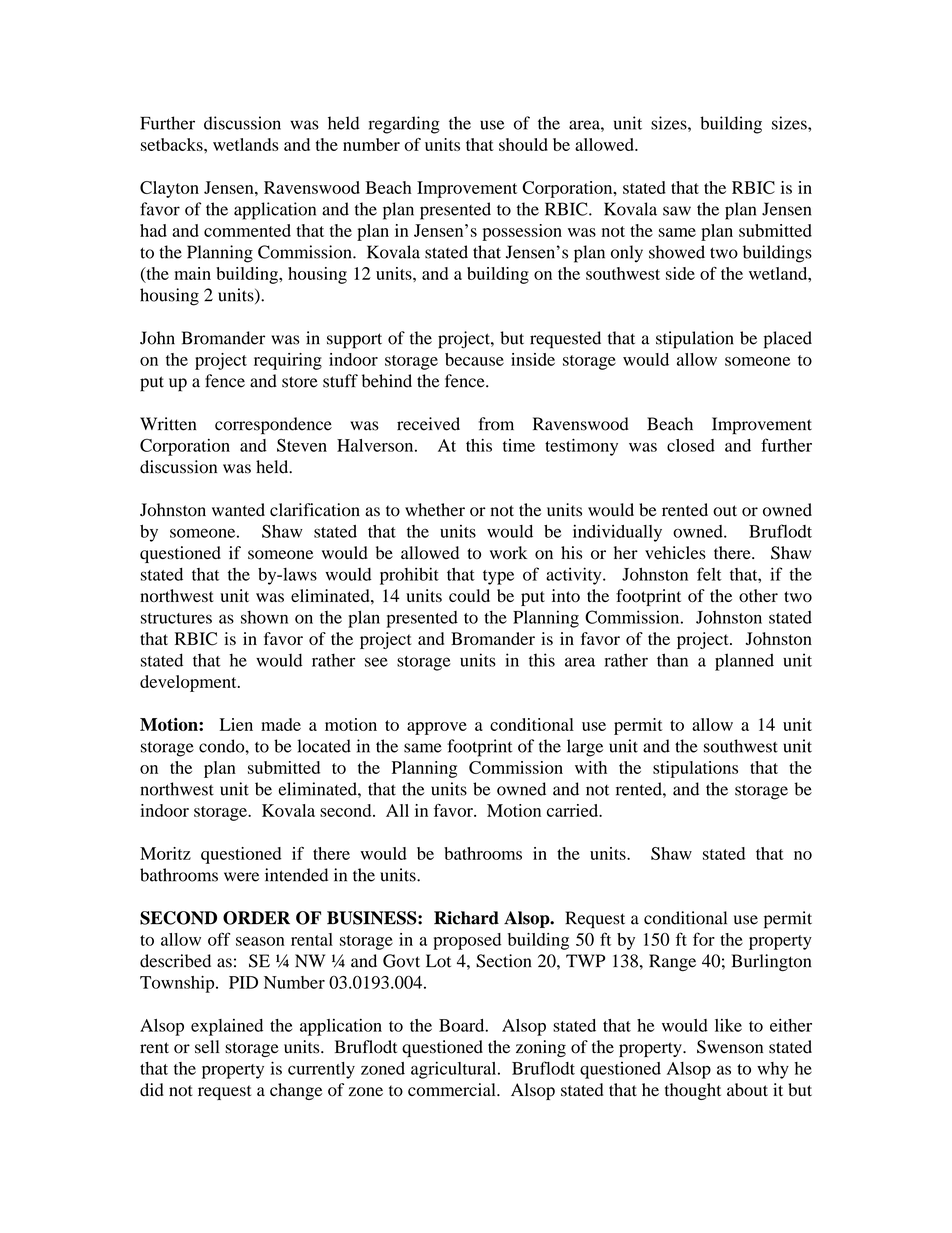 The height and width of the screenshot is (1233, 952). What do you see at coordinates (207, 1047) in the screenshot?
I see `sell` at bounding box center [207, 1047].
